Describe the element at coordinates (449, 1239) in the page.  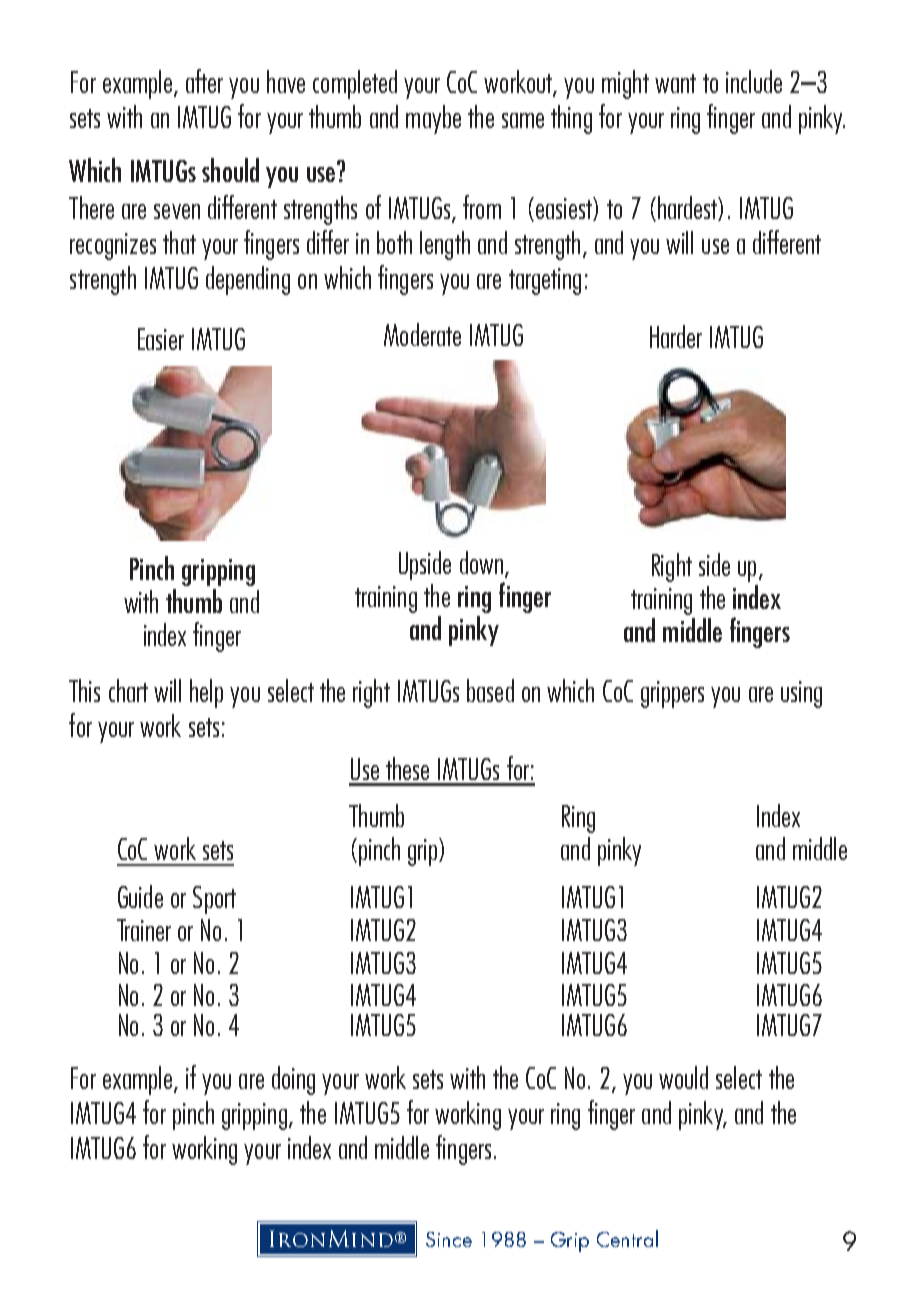
I see `Since` at that location.
